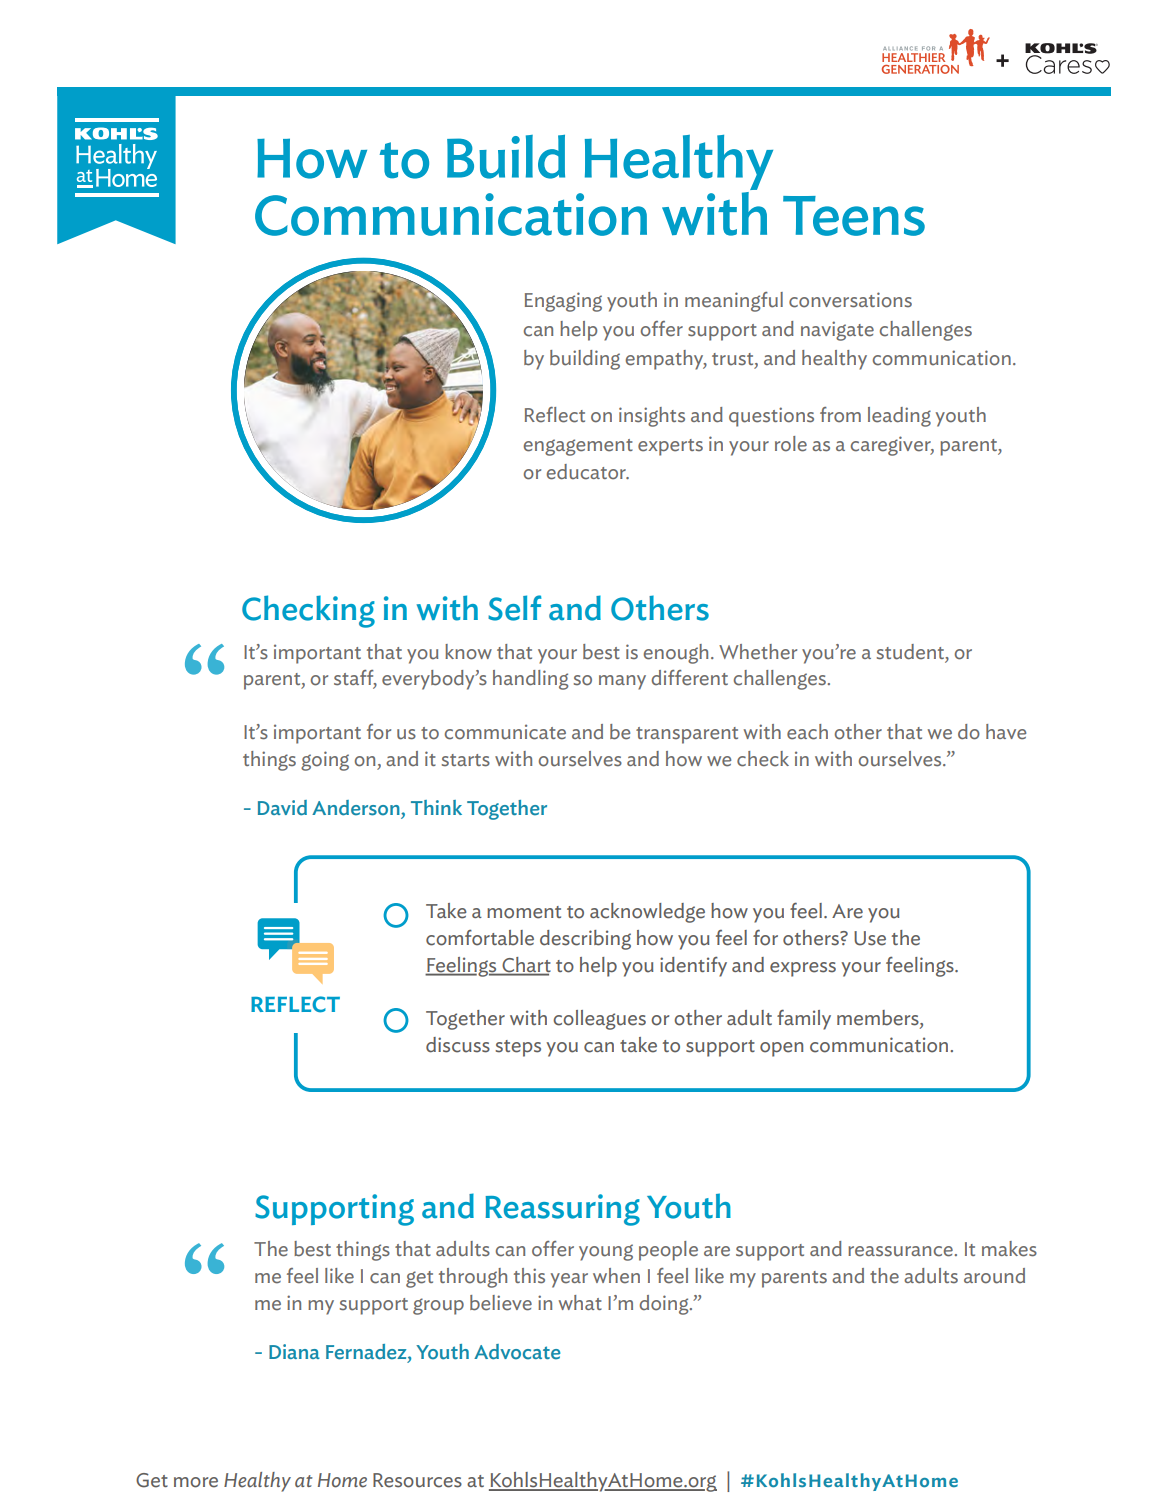 Image resolution: width=1168 pixels, height=1512 pixels. Describe the element at coordinates (282, 808) in the screenshot. I see `David` at that location.
